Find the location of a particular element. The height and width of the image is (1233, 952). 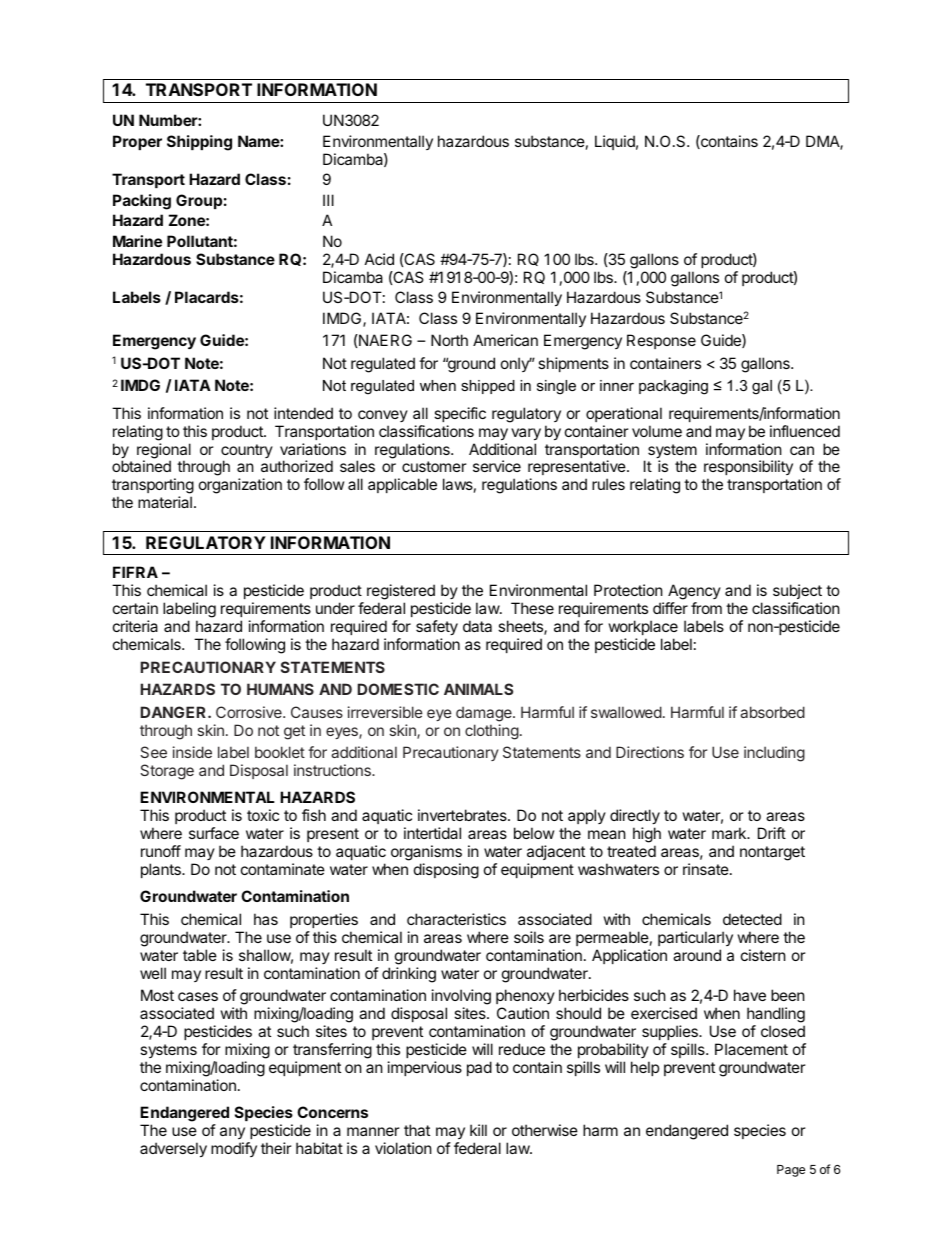

Page is located at coordinates (791, 1171).
